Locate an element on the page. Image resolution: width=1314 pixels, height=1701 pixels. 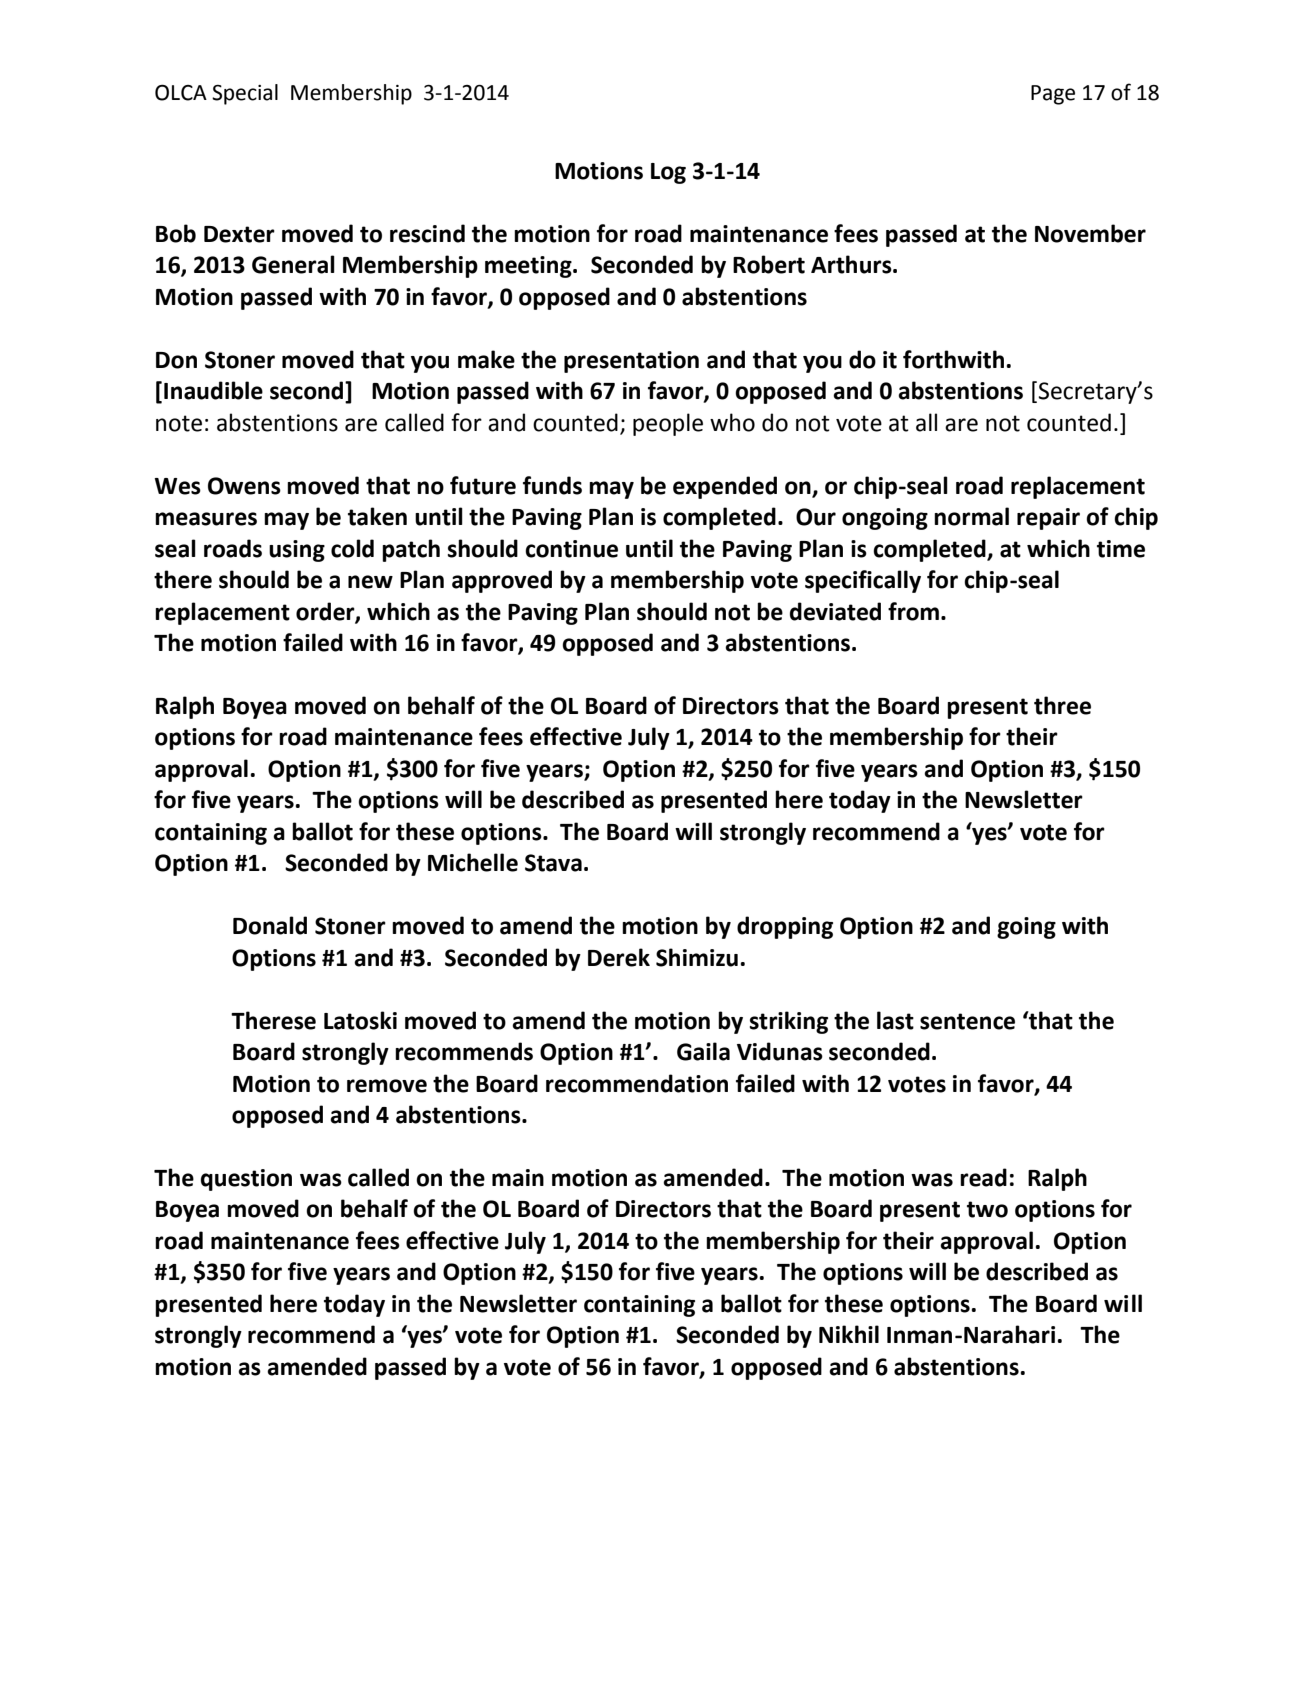
Nikhil is located at coordinates (849, 1334).
